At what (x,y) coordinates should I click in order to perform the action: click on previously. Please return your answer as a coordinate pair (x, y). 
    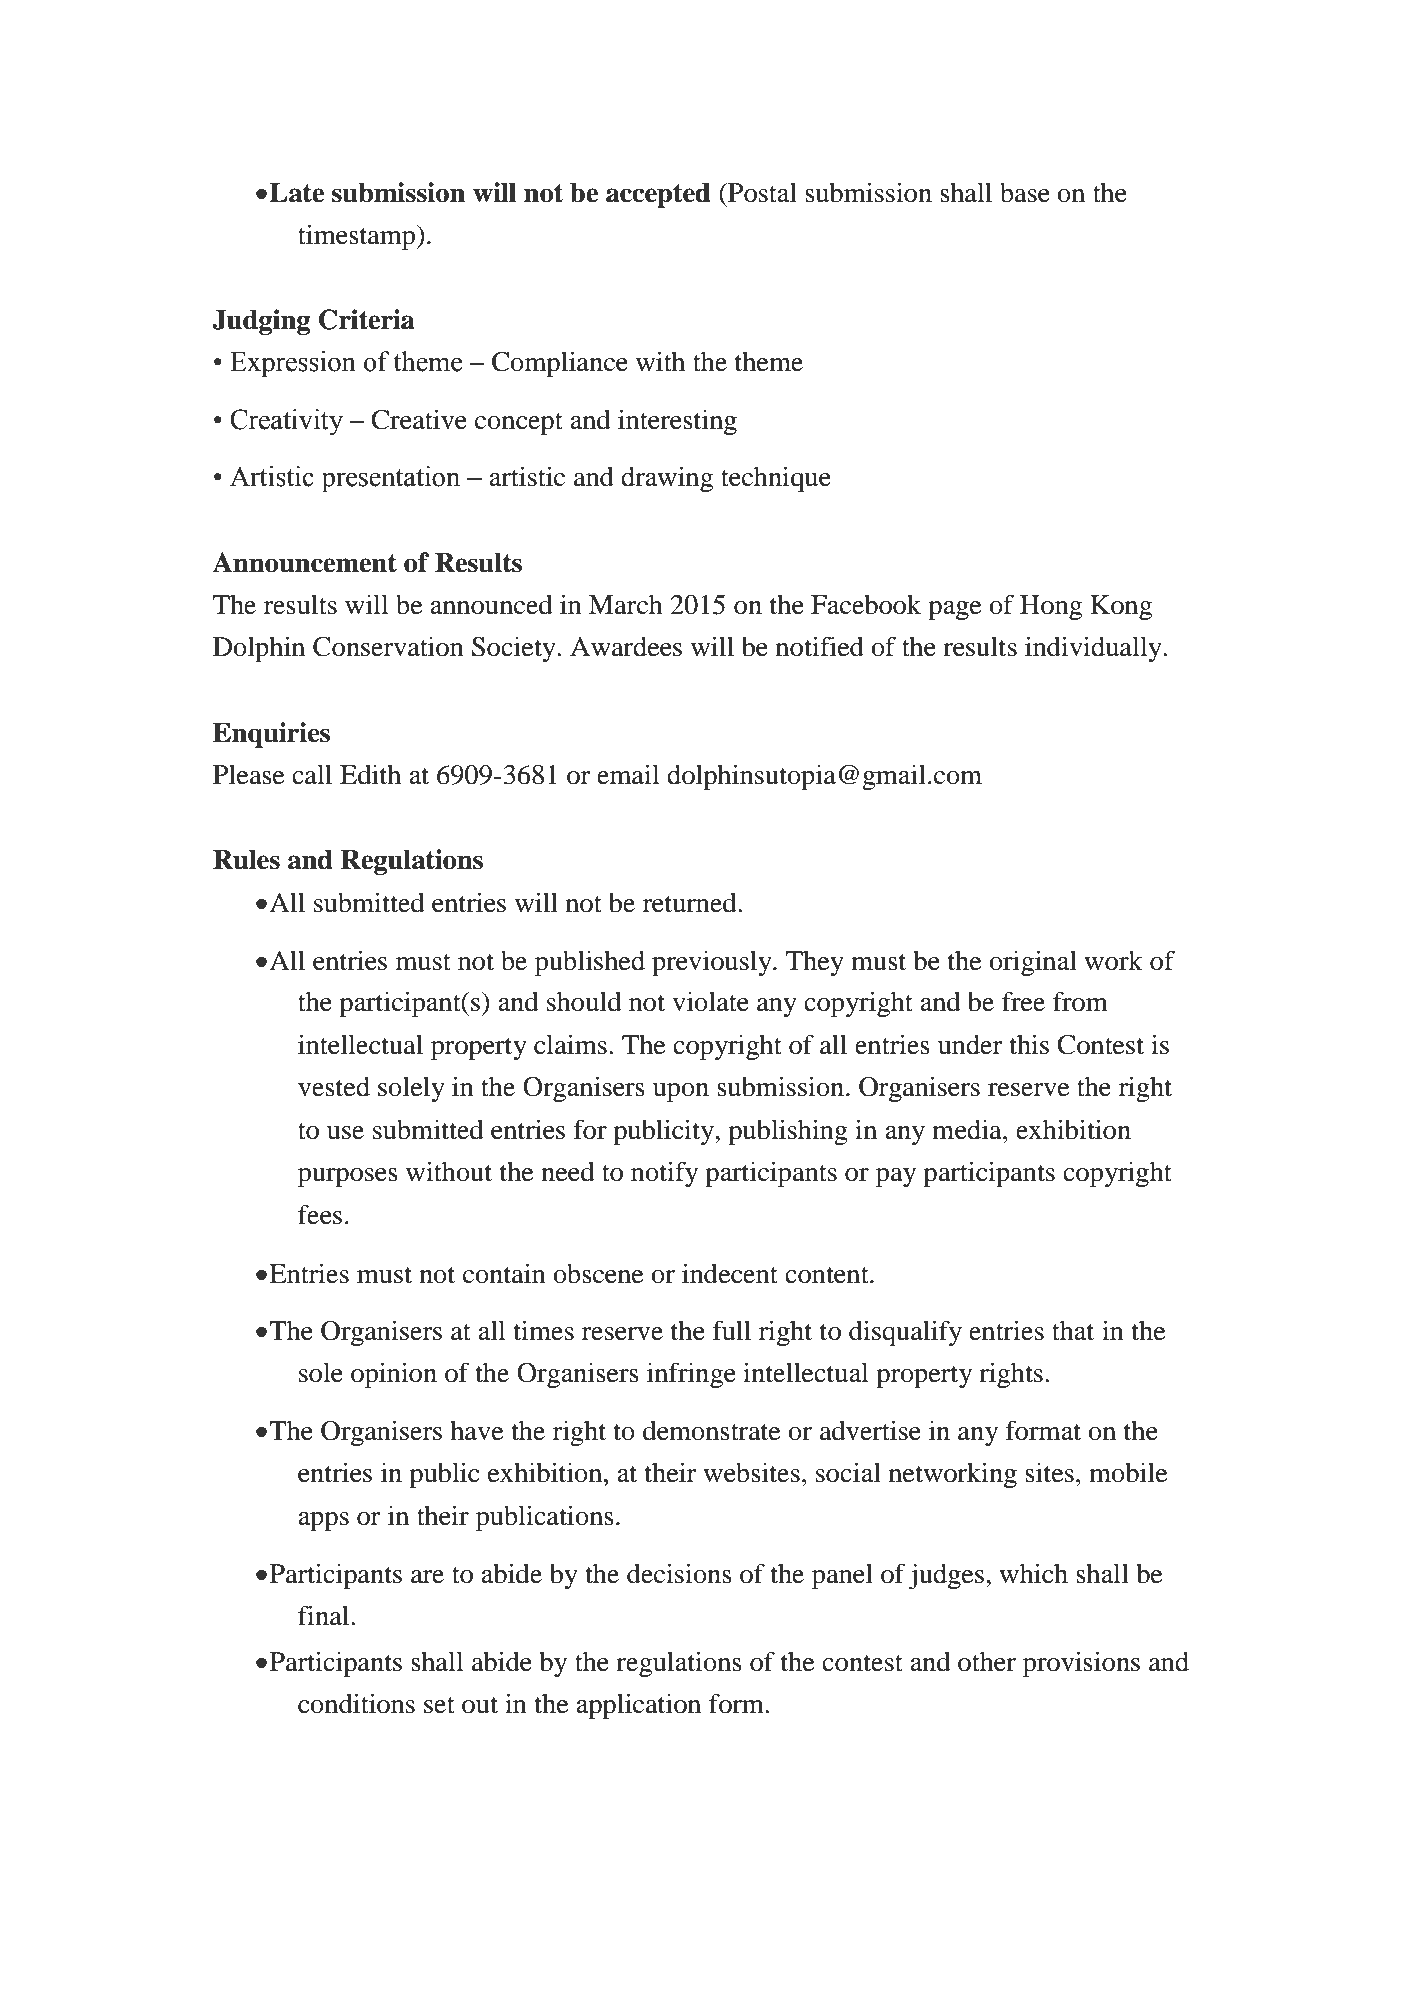
    Looking at the image, I should click on (713, 963).
